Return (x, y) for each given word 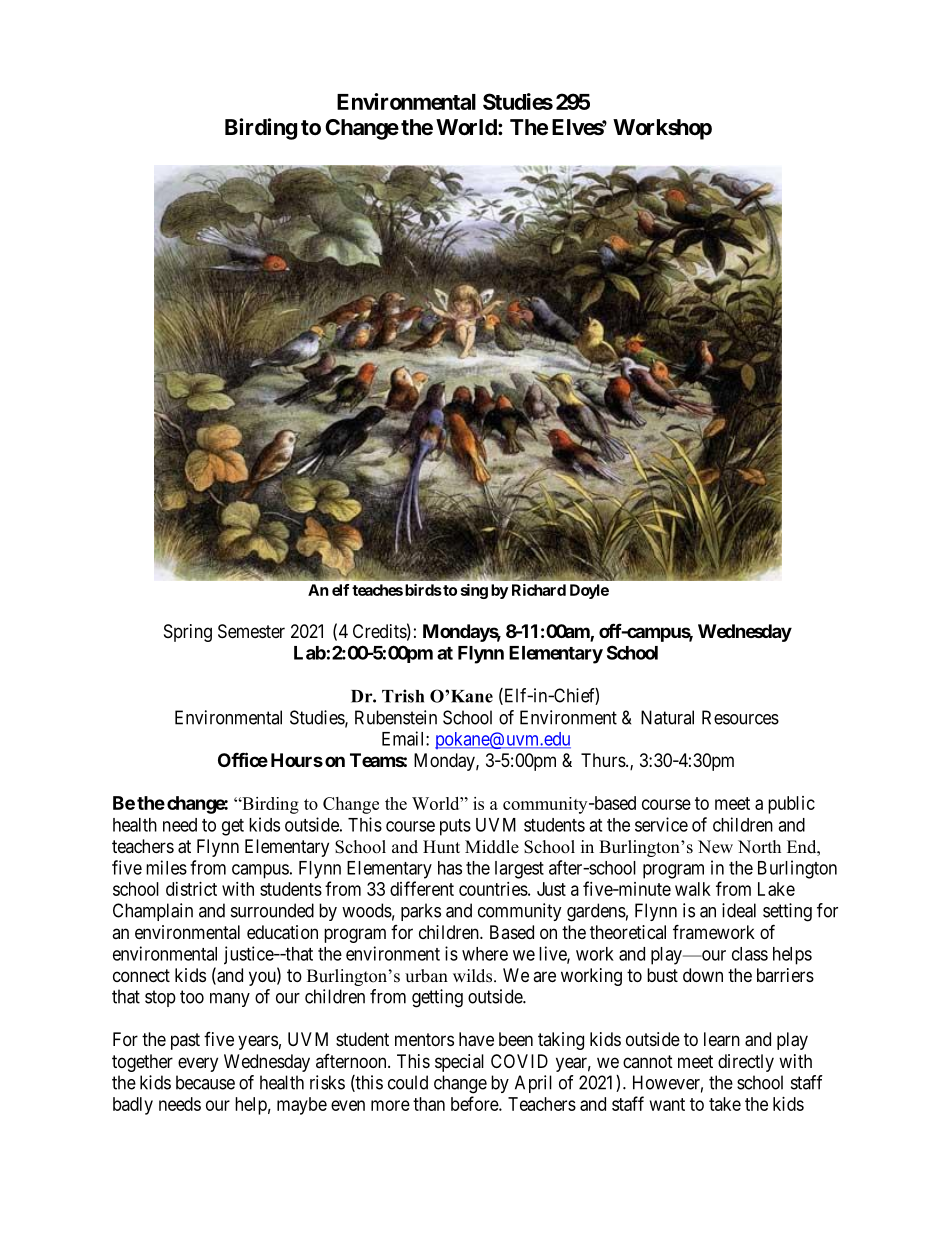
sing (474, 591)
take (725, 1104)
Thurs (603, 760)
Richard (539, 590)
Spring (188, 633)
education (282, 932)
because (205, 1082)
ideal (739, 910)
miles (166, 867)
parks (421, 912)
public (791, 805)
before (475, 1103)
